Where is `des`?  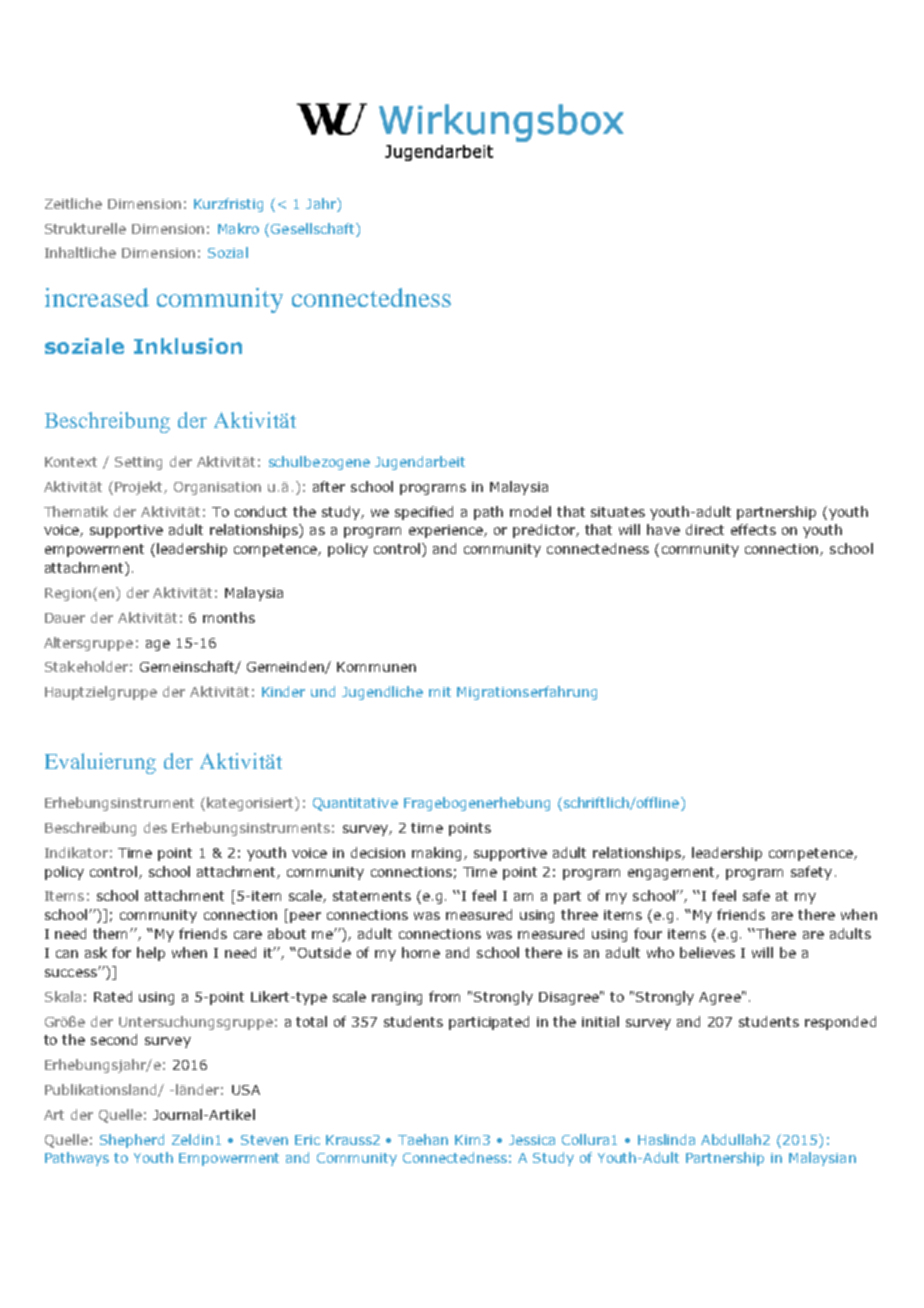 des is located at coordinates (155, 827).
